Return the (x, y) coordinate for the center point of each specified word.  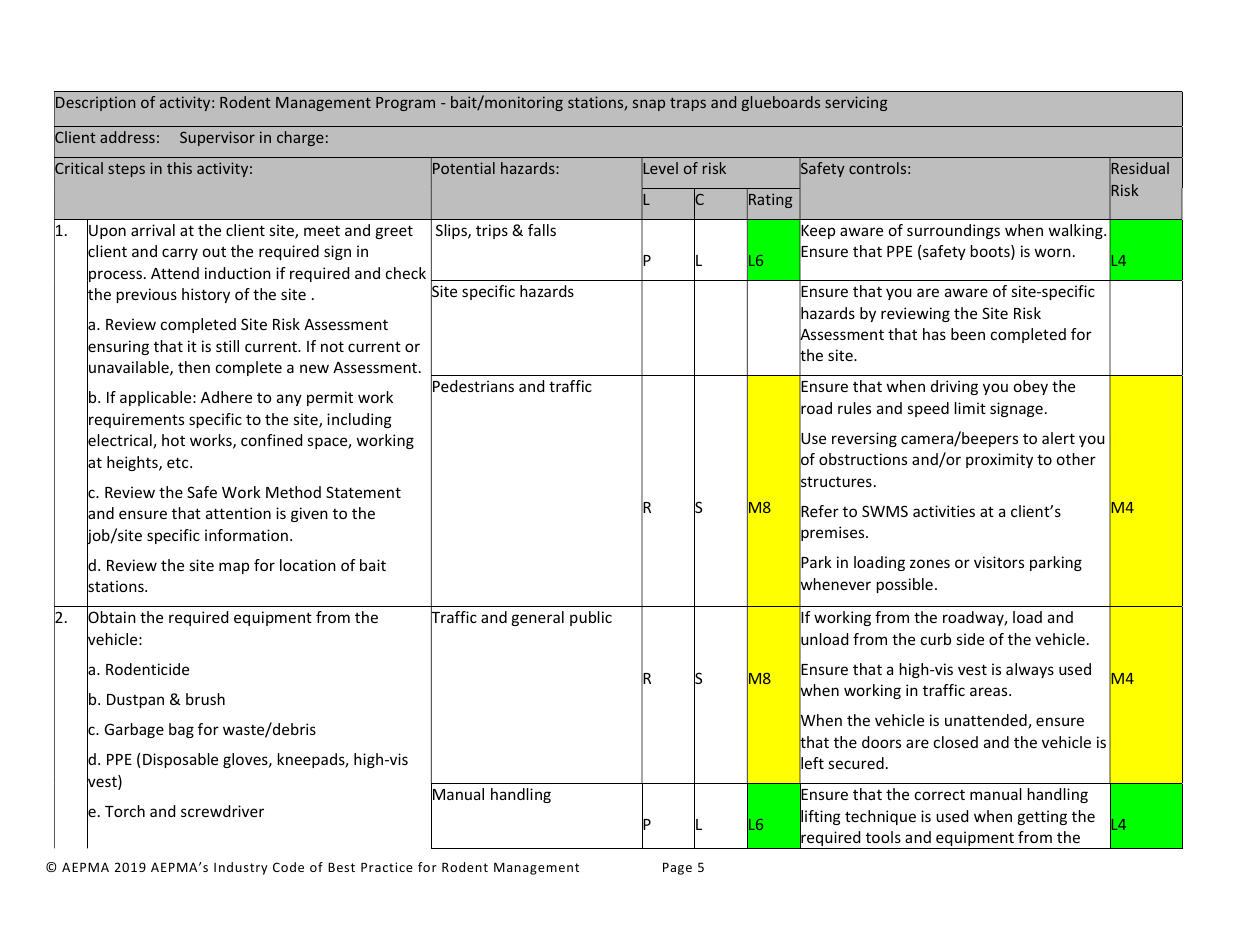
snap (649, 105)
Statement (363, 492)
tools (883, 837)
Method (293, 492)
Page (677, 868)
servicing (856, 103)
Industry (241, 868)
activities (944, 511)
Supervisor (217, 138)
